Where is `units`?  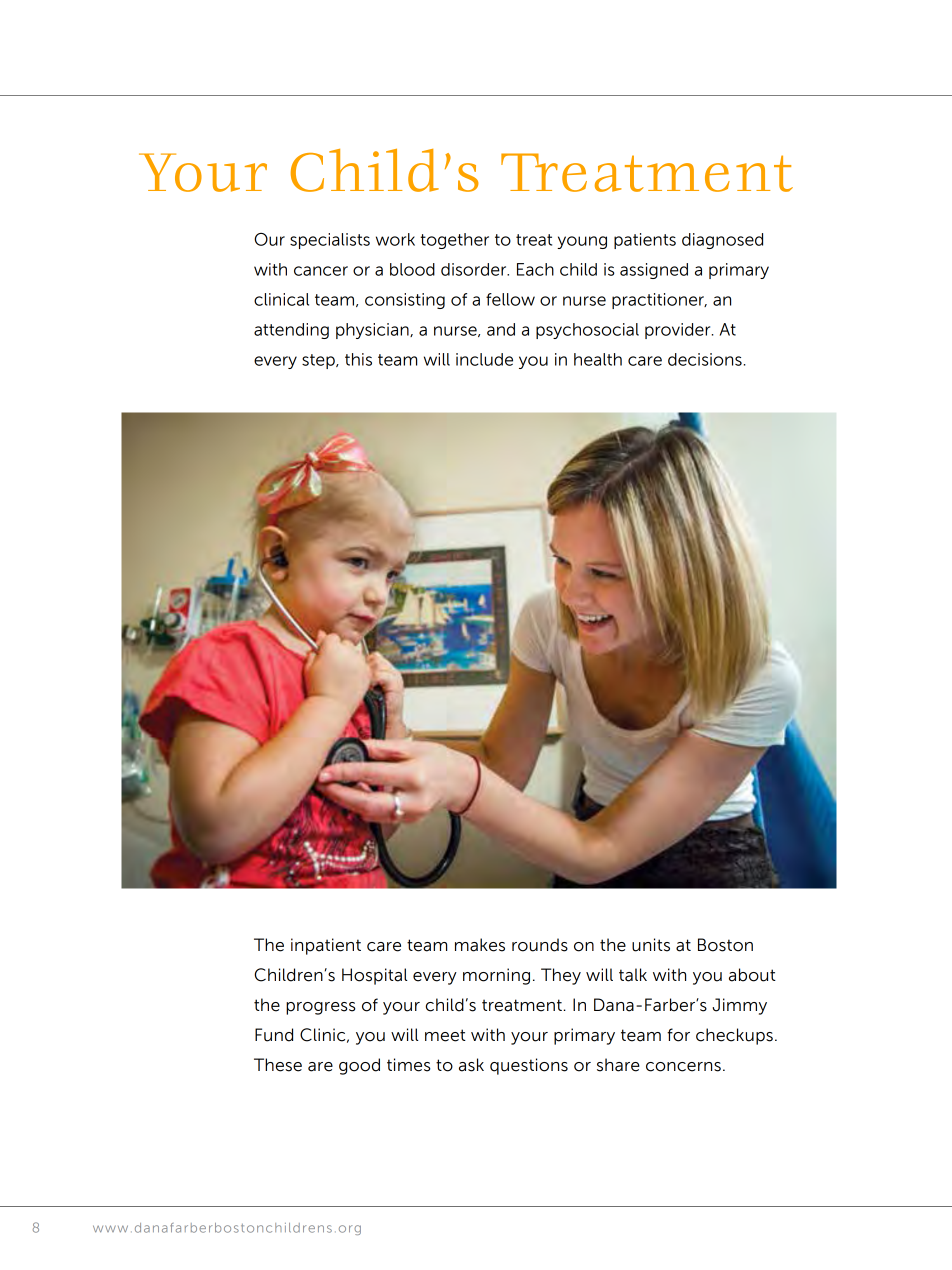
units is located at coordinates (651, 945).
